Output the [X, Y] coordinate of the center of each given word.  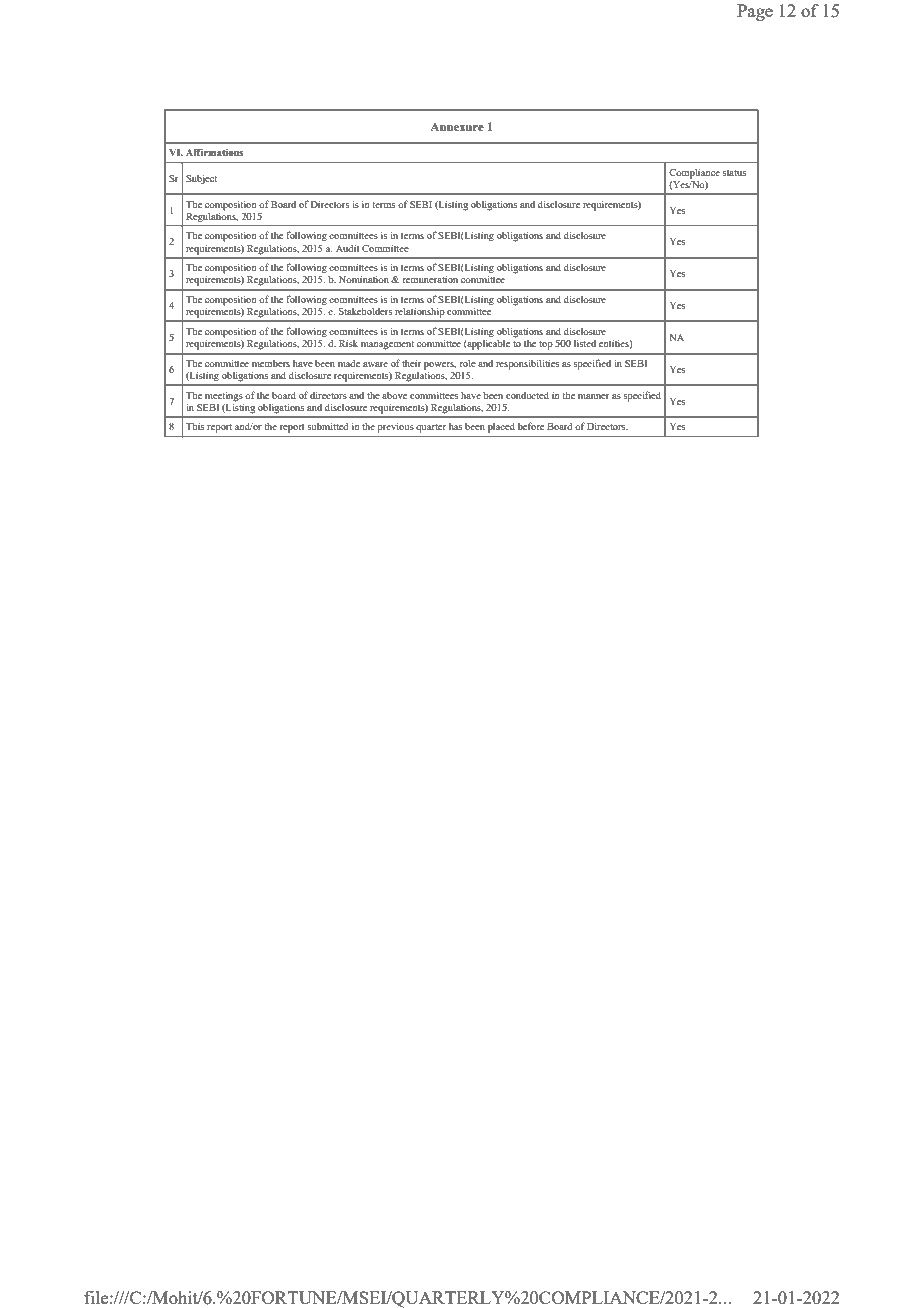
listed [585, 343]
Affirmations [214, 152]
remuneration [430, 279]
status [734, 173]
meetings [224, 397]
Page [755, 12]
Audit [348, 248]
